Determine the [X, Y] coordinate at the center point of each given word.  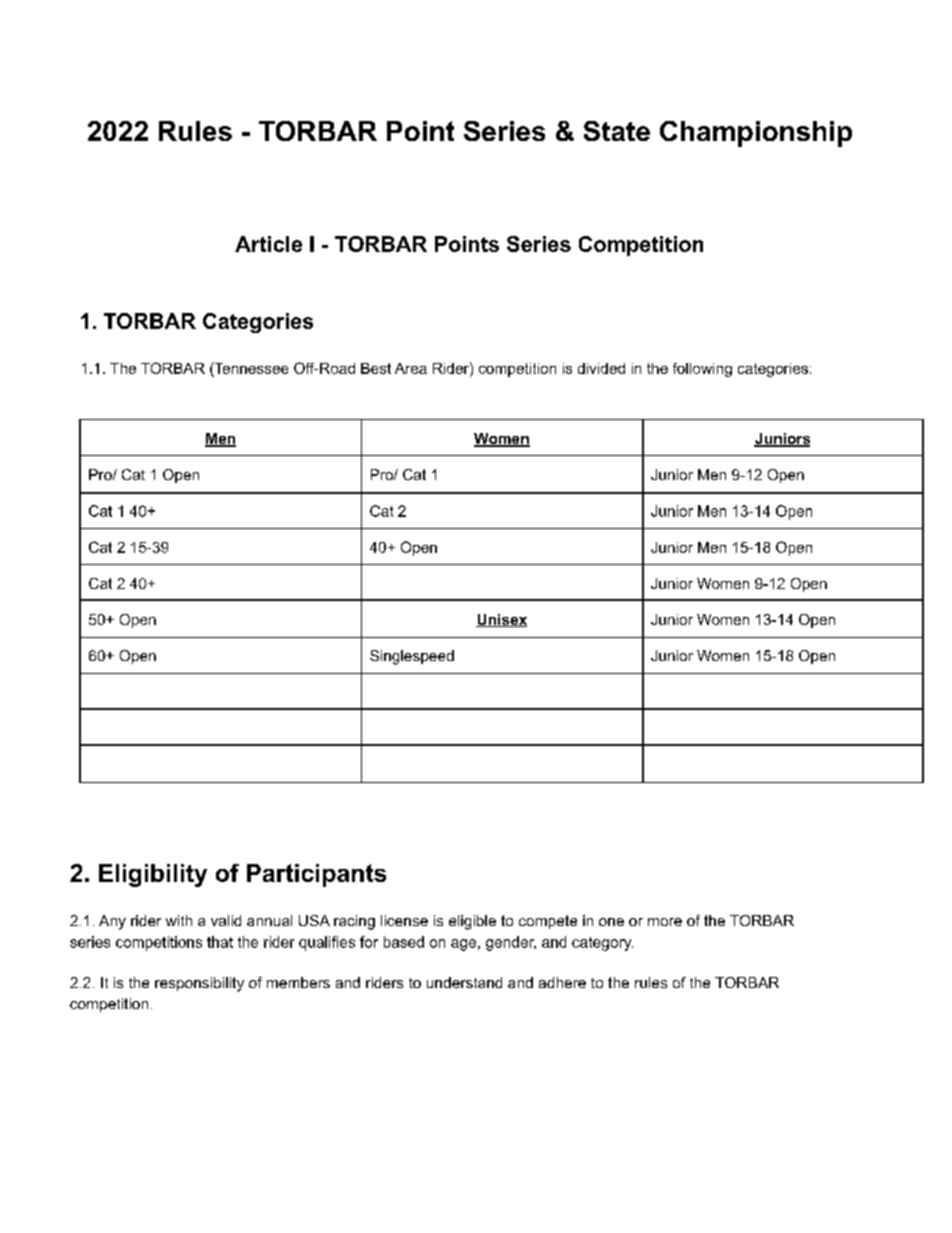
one [611, 922]
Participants [316, 875]
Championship [756, 134]
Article [268, 244]
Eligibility [153, 875]
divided [601, 368]
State [617, 131]
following [702, 370]
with [179, 920]
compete [548, 922]
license [404, 920]
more [665, 922]
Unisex [501, 620]
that [220, 942]
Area [411, 368]
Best [376, 368]
